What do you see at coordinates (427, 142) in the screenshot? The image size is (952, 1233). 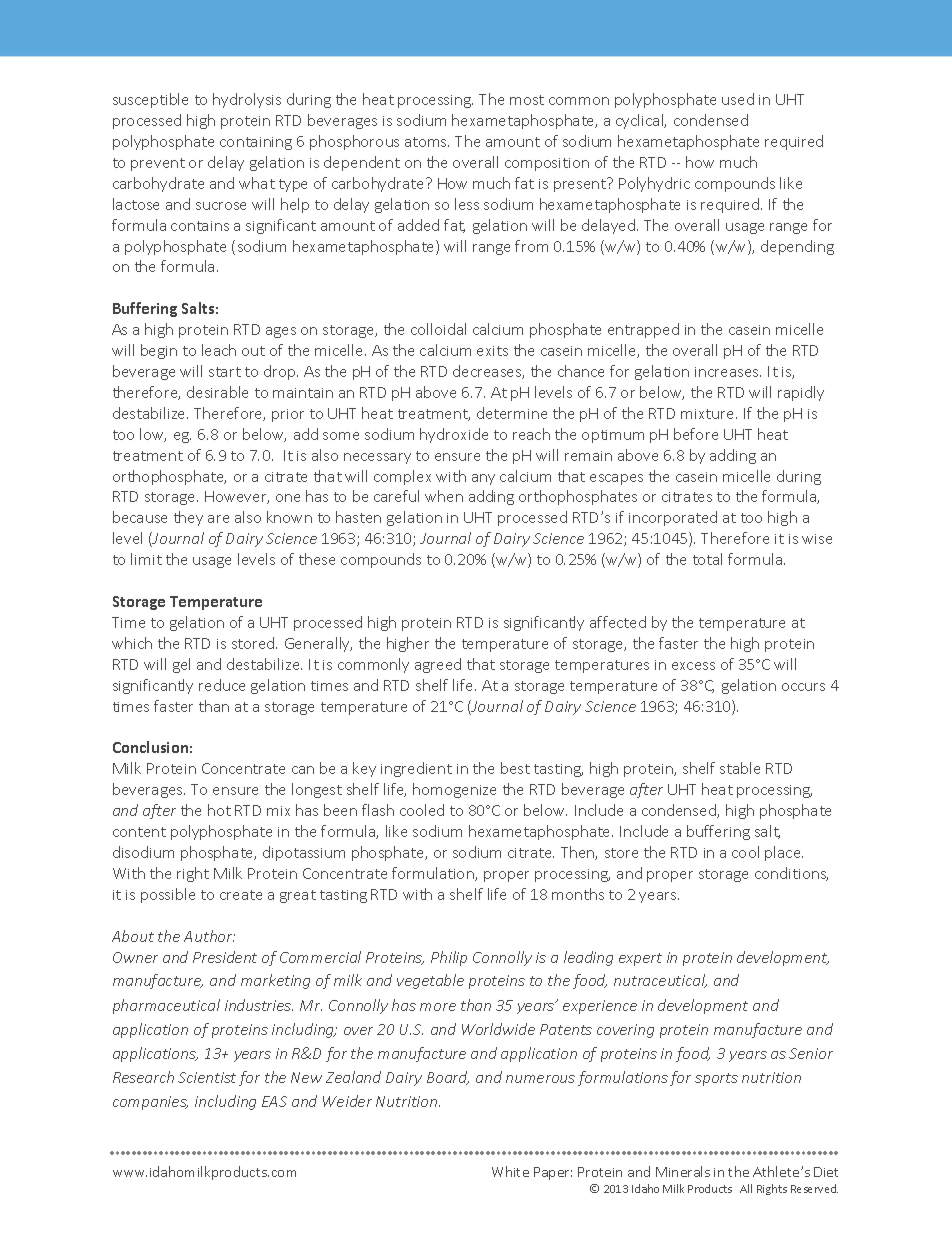 I see `atoms` at bounding box center [427, 142].
